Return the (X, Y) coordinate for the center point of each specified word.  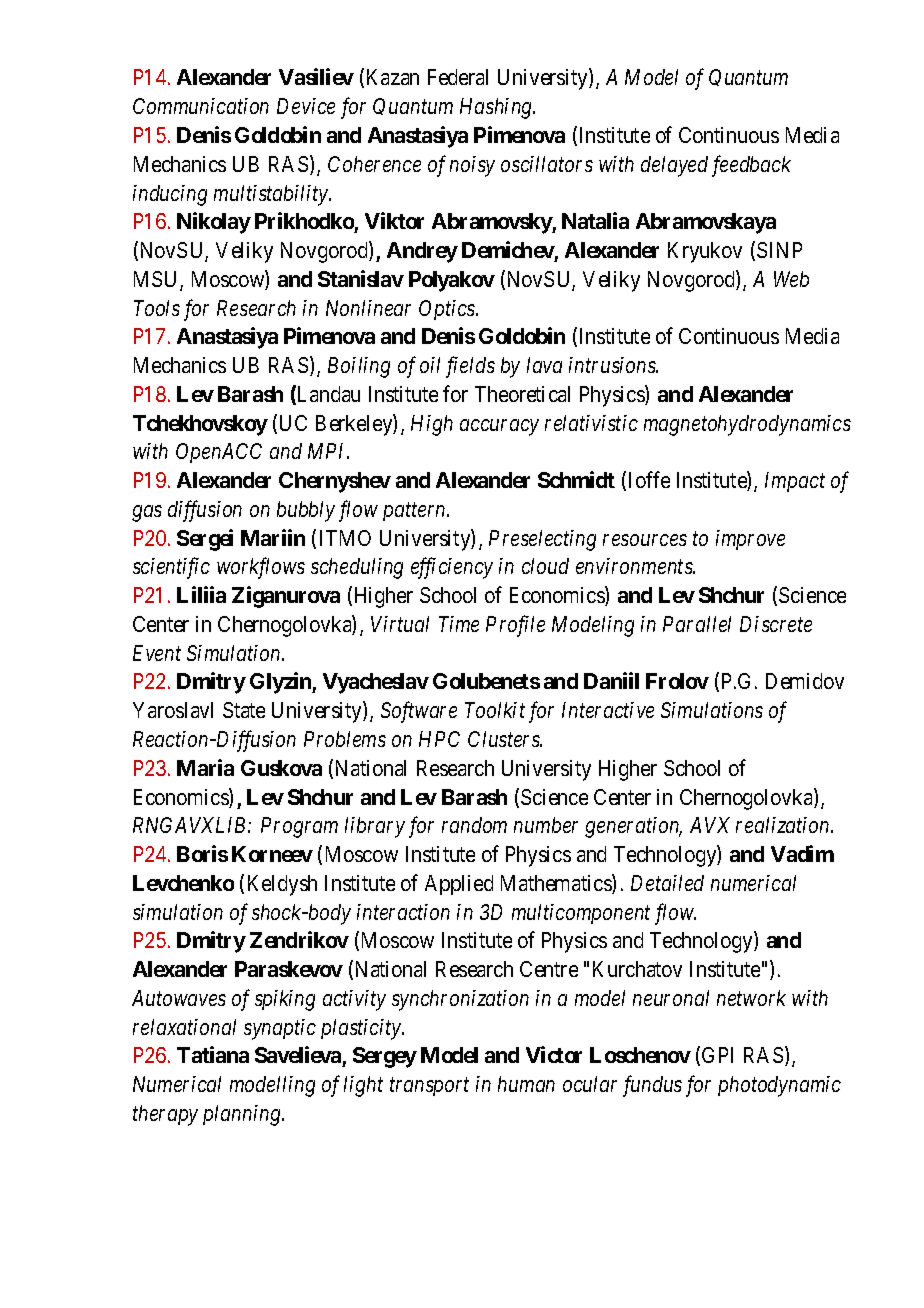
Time (459, 624)
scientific (171, 568)
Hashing (497, 108)
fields (470, 367)
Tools (157, 308)
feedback (751, 166)
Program (299, 827)
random (474, 825)
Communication (201, 106)
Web (791, 279)
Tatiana (213, 1054)
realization (784, 825)
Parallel (697, 624)
